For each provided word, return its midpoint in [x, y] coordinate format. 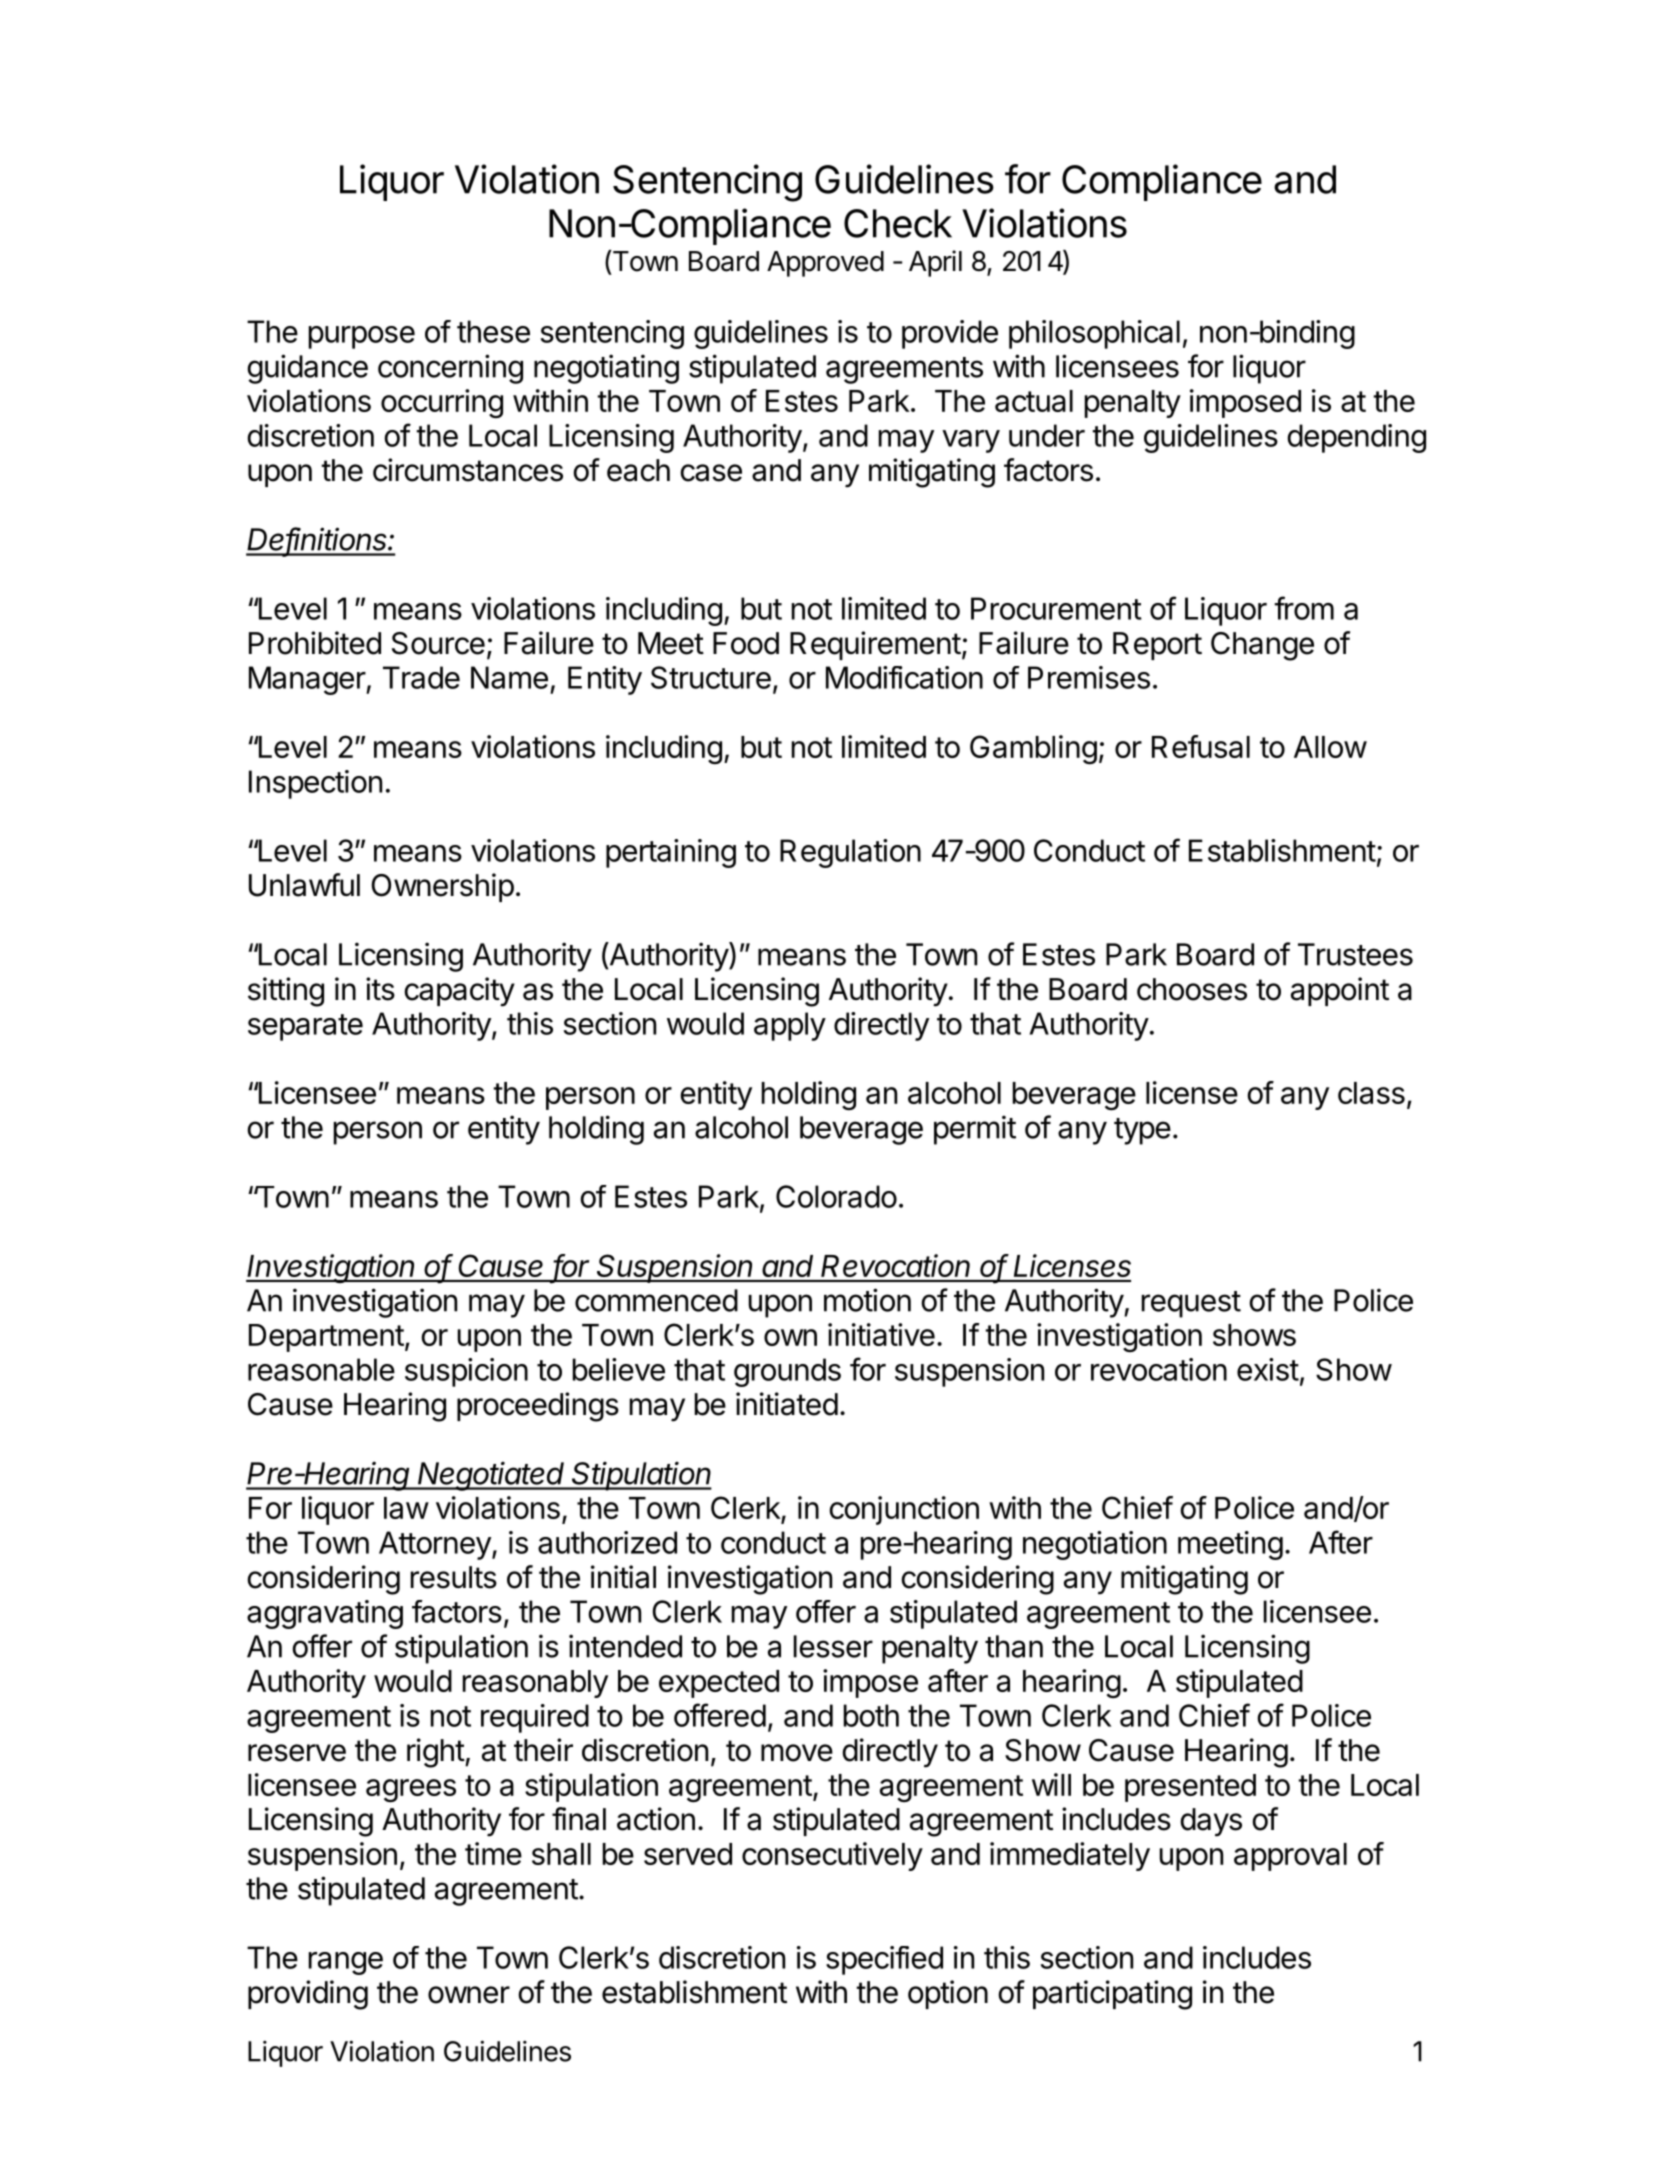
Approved [825, 264]
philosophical [1094, 334]
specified [884, 1960]
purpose [362, 337]
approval [1290, 1857]
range [346, 1963]
